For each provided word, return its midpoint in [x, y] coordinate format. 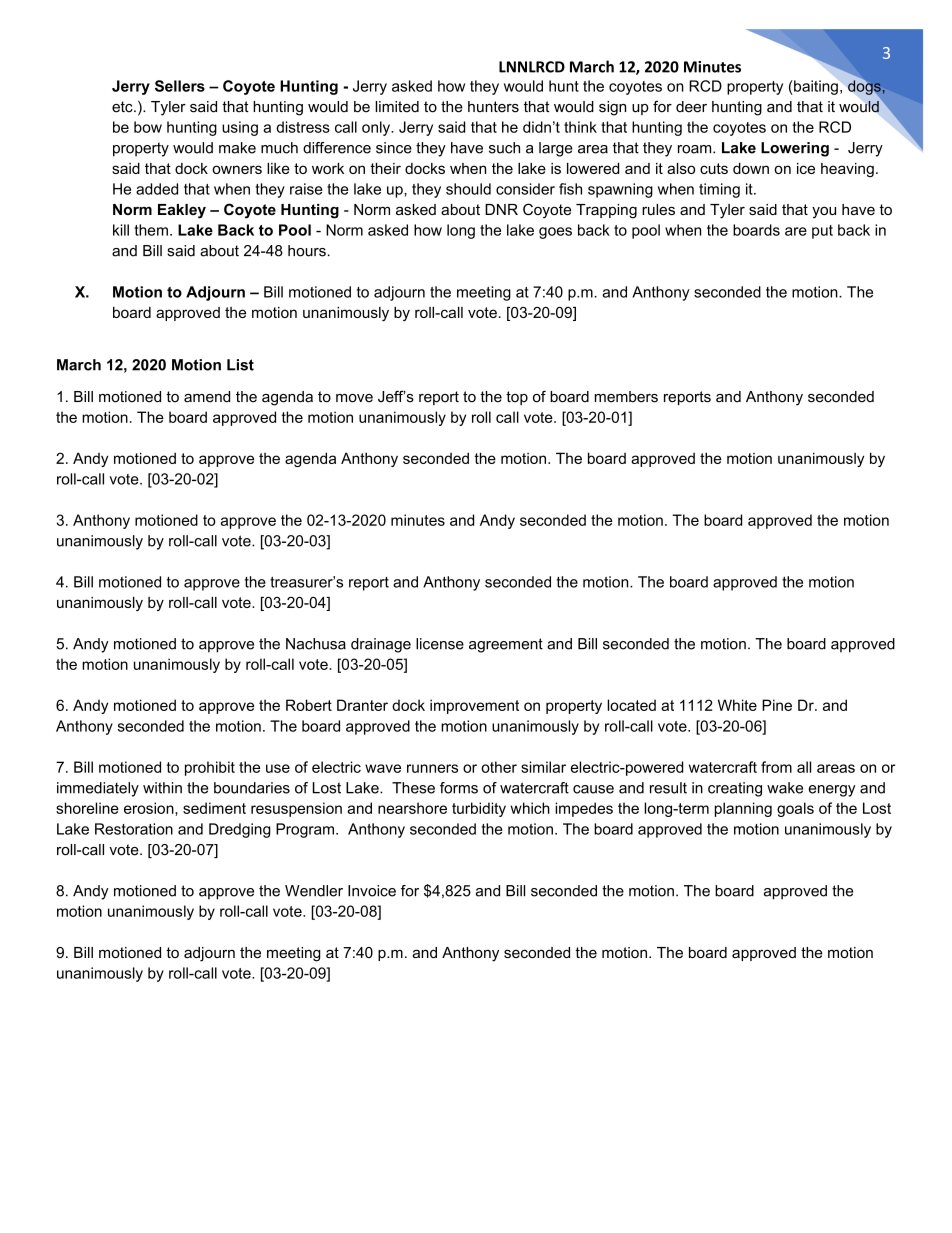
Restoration [134, 829]
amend [207, 397]
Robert [309, 705]
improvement [474, 706]
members [626, 397]
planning [743, 809]
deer [691, 107]
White [737, 705]
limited [397, 107]
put [822, 232]
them [151, 230]
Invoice [372, 891]
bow [148, 127]
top [517, 398]
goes [555, 233]
